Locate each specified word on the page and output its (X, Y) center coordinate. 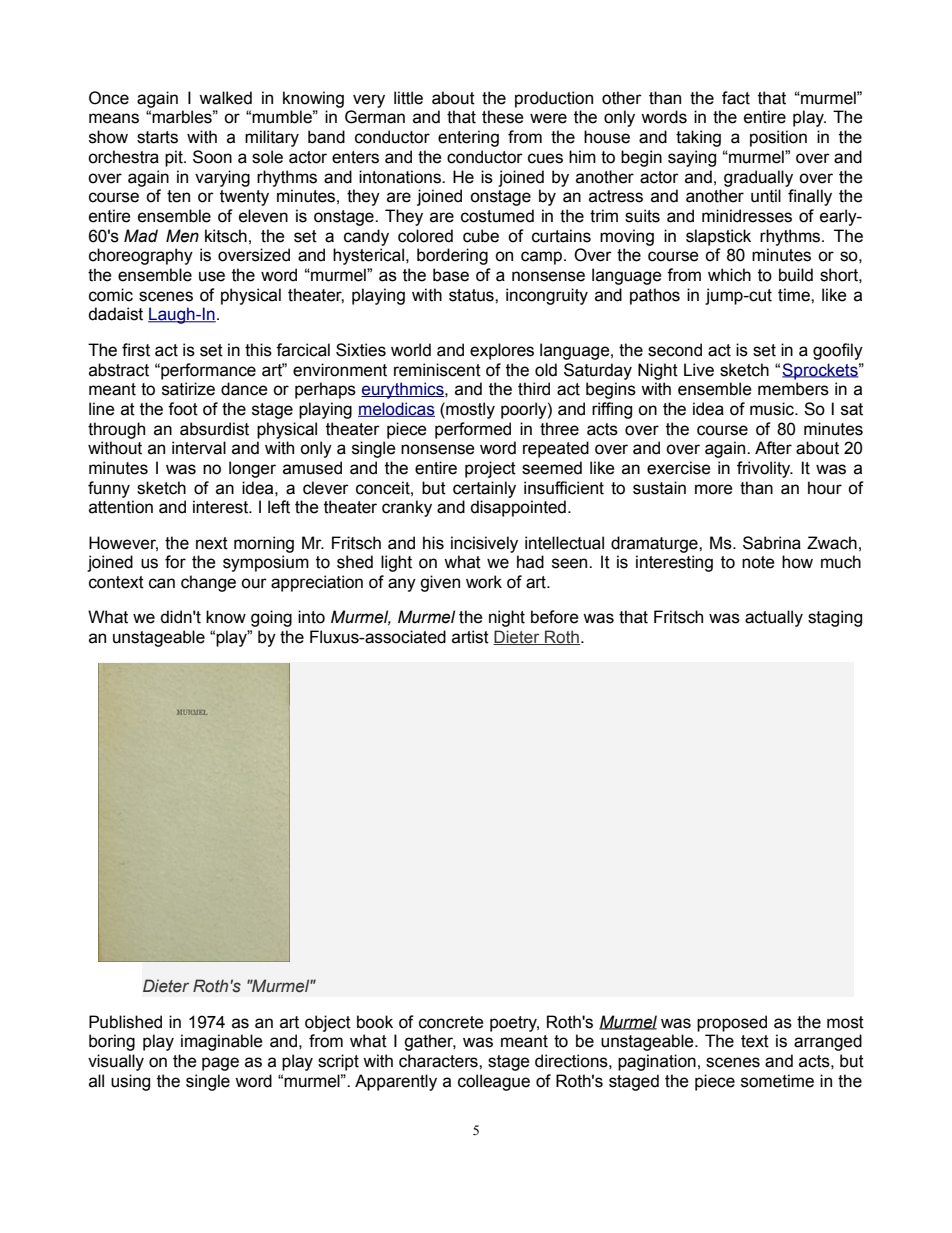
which (729, 275)
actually (774, 618)
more (714, 489)
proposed (732, 1023)
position (778, 138)
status (472, 295)
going (271, 618)
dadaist (115, 314)
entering (468, 138)
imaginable (222, 1042)
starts (157, 137)
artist (470, 637)
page (220, 1064)
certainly (484, 489)
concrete (451, 1022)
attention (121, 507)
